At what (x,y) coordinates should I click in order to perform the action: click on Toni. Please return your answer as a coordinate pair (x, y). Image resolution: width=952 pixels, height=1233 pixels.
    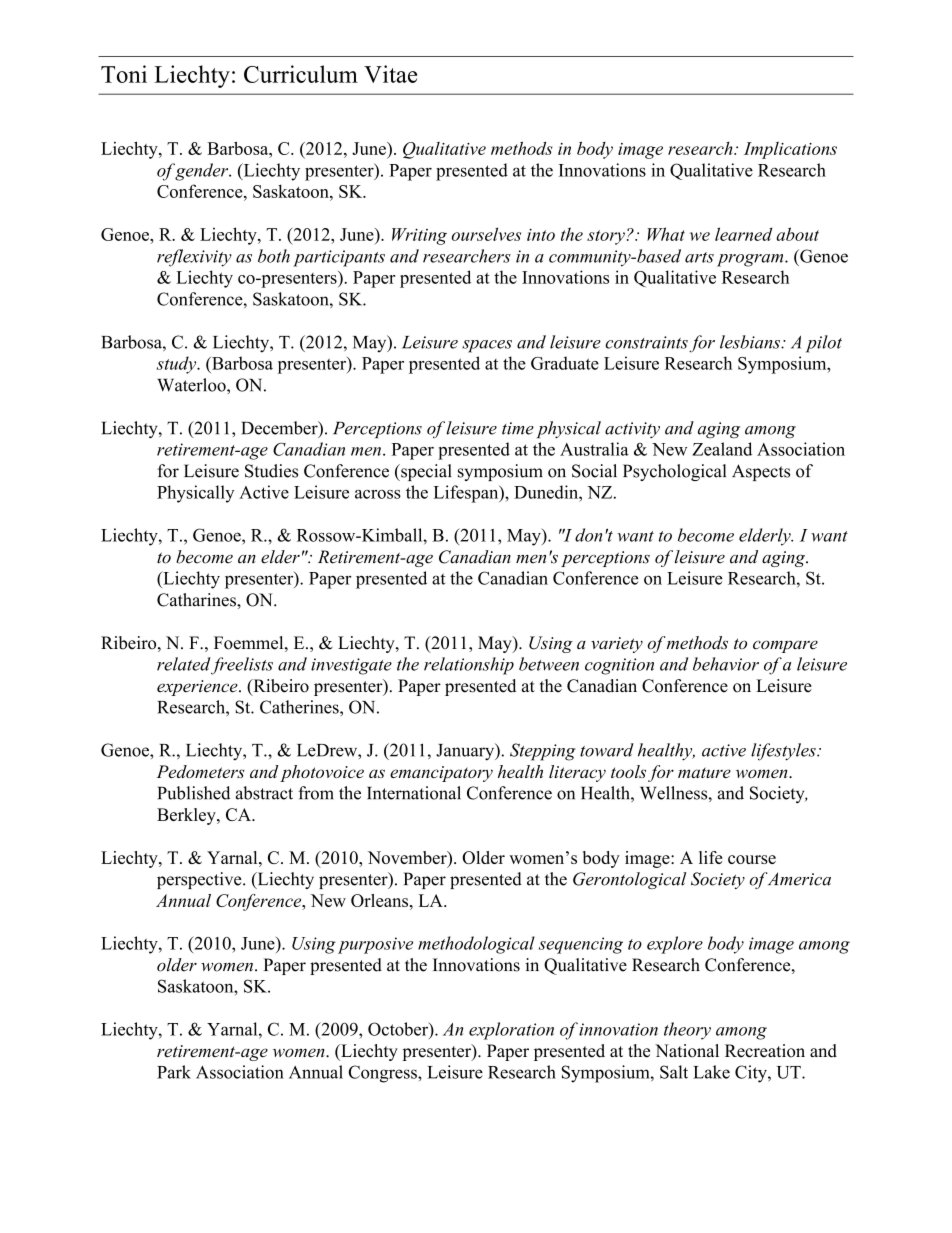
    Looking at the image, I should click on (124, 74).
